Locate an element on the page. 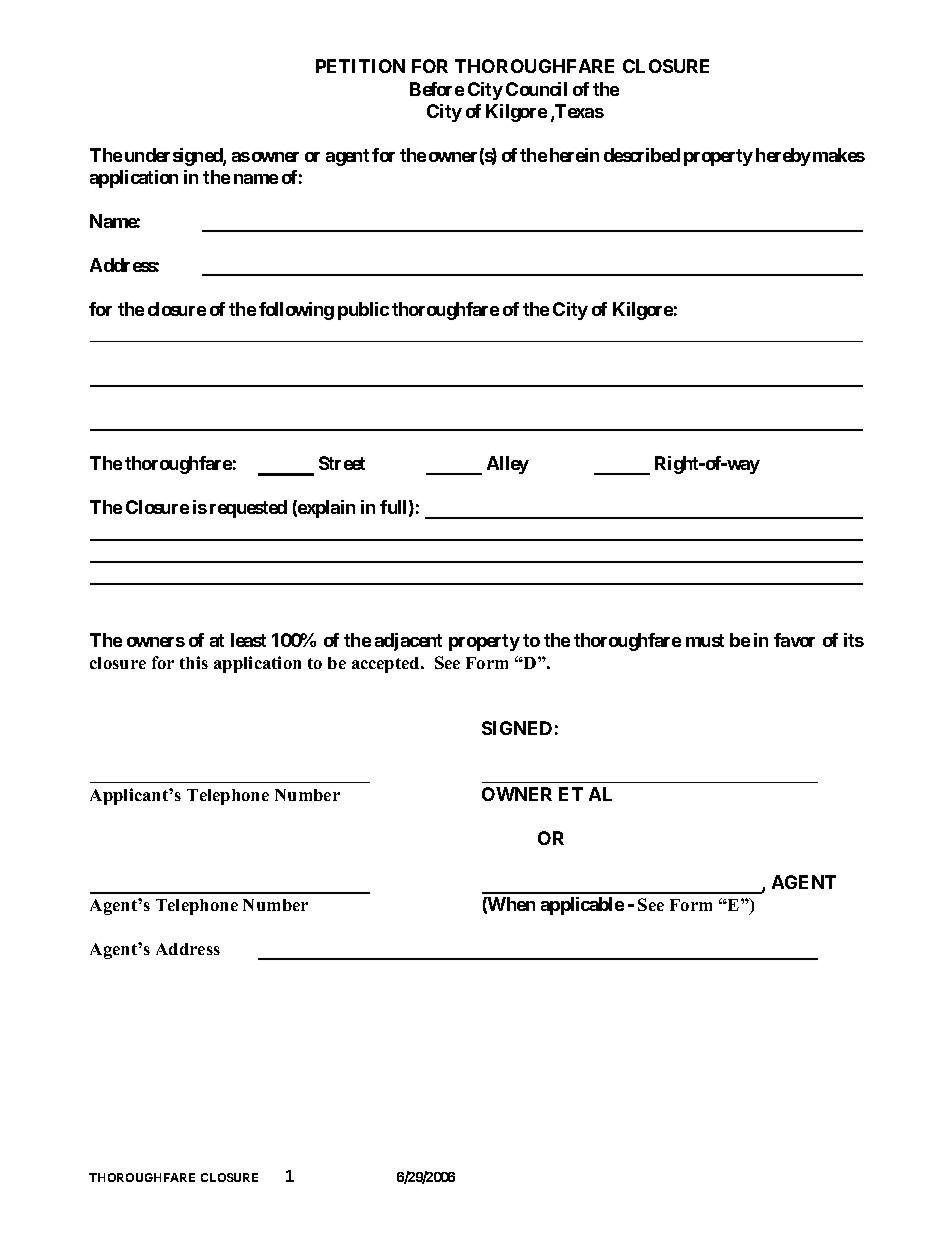  Council is located at coordinates (536, 89).
